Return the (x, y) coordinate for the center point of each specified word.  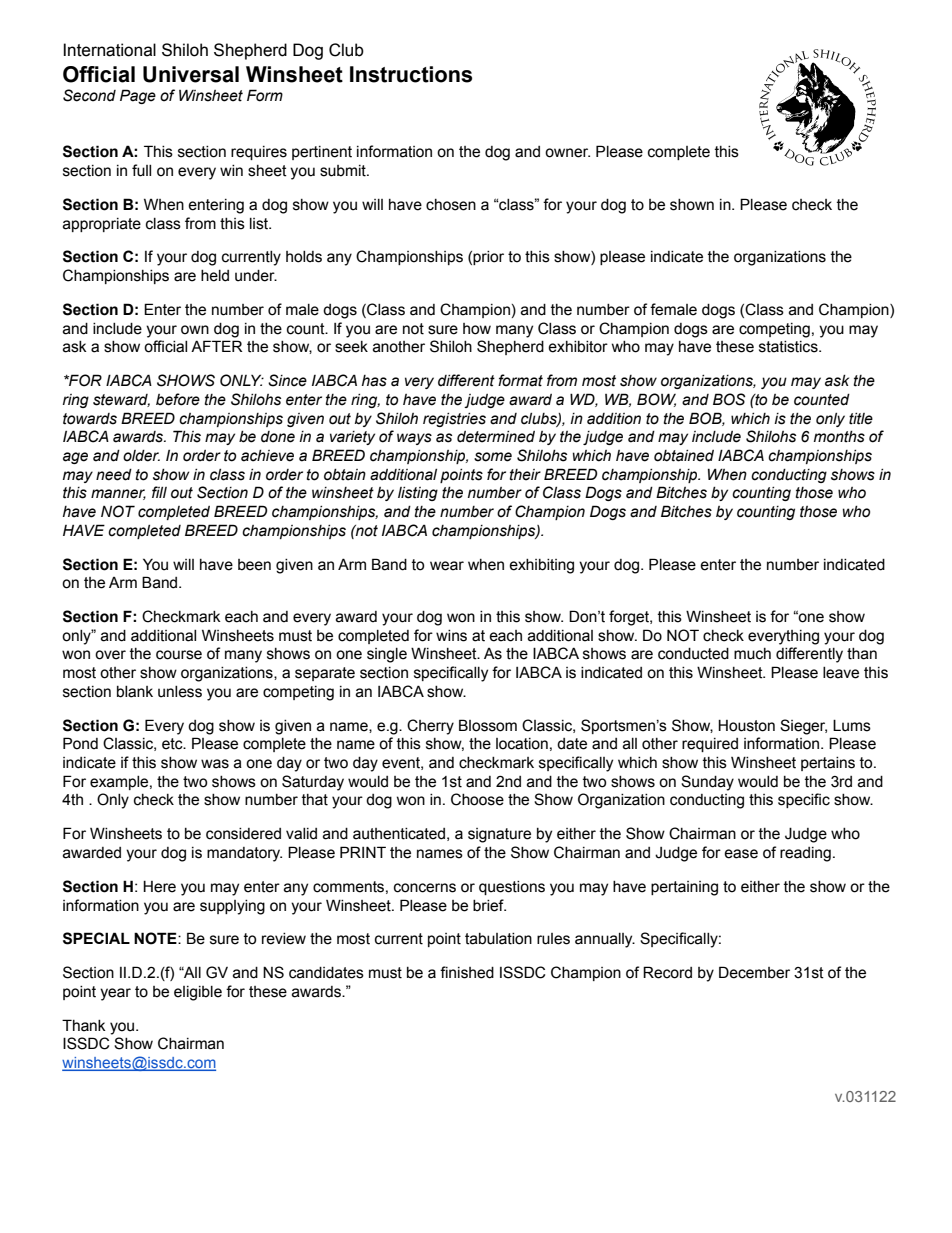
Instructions (411, 74)
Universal (191, 74)
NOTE (156, 938)
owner (567, 153)
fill (159, 492)
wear (447, 566)
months (839, 437)
